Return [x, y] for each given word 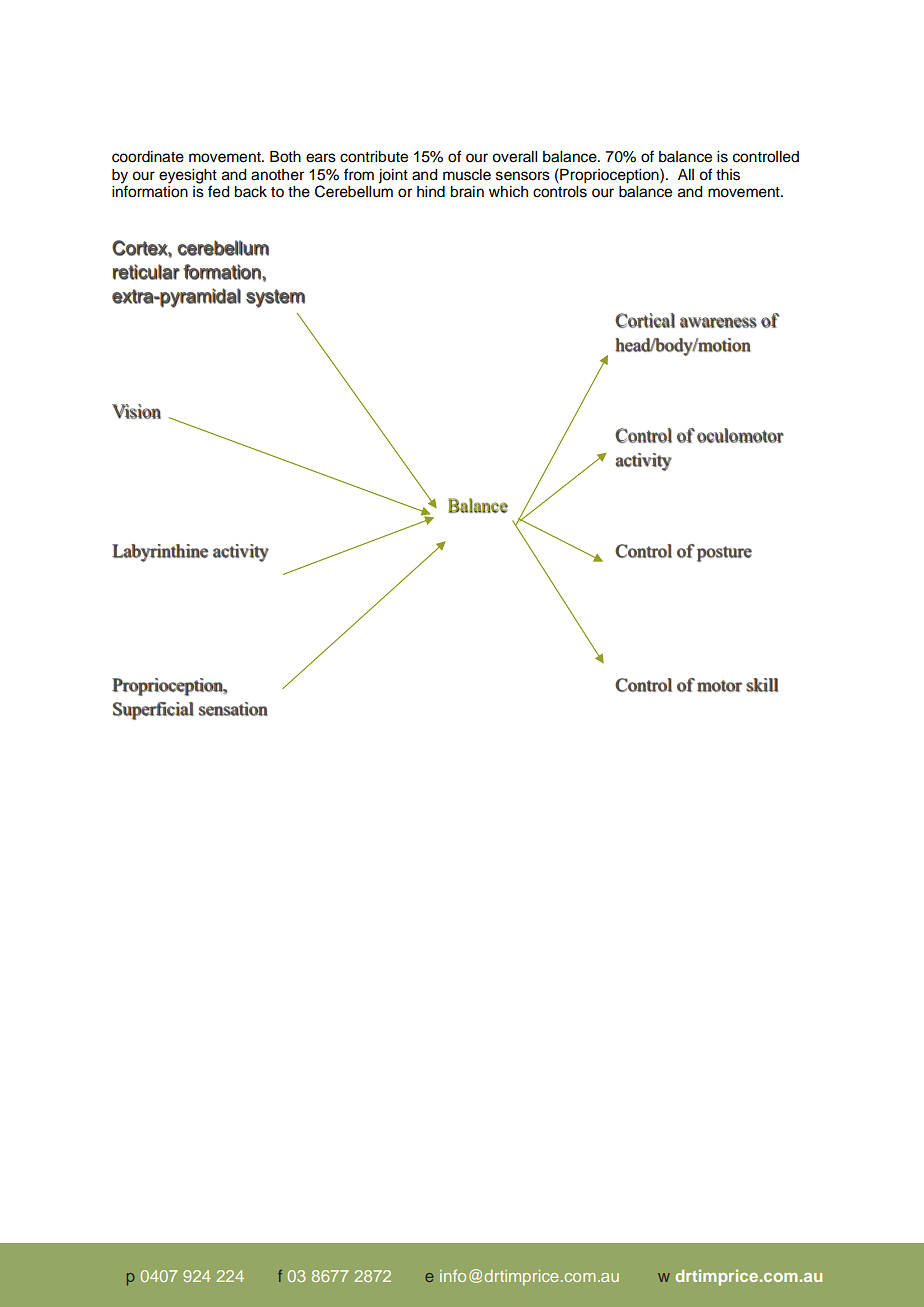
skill [762, 685]
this [728, 175]
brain [467, 192]
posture [724, 554]
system [275, 298]
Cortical [645, 320]
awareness [718, 322]
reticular [146, 272]
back [250, 192]
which [508, 192]
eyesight [188, 176]
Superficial [153, 711]
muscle [467, 175]
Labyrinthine [160, 553]
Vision [136, 411]
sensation [233, 709]
